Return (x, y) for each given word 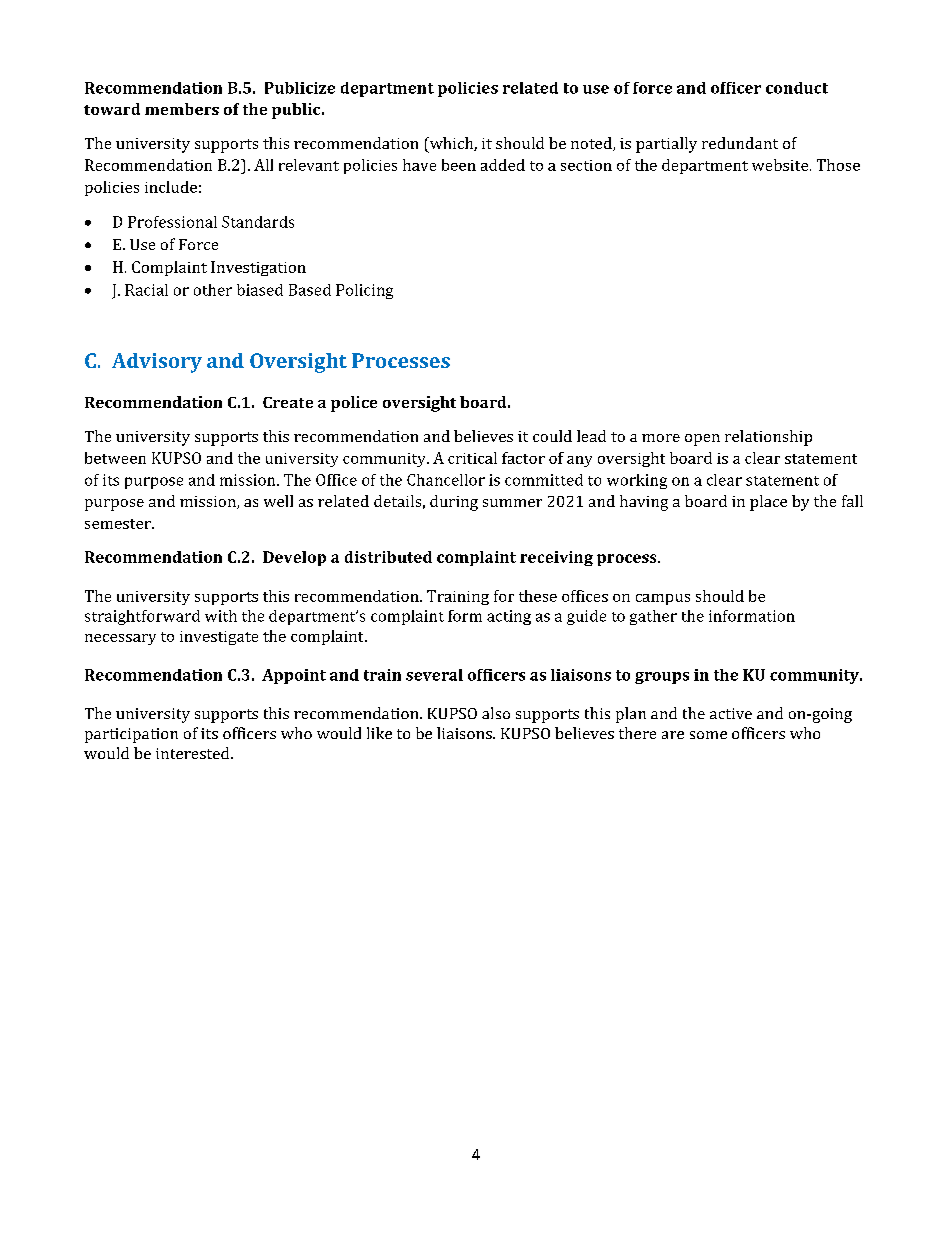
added (503, 165)
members (182, 109)
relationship (768, 438)
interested (194, 753)
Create (288, 402)
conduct (797, 88)
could (552, 436)
